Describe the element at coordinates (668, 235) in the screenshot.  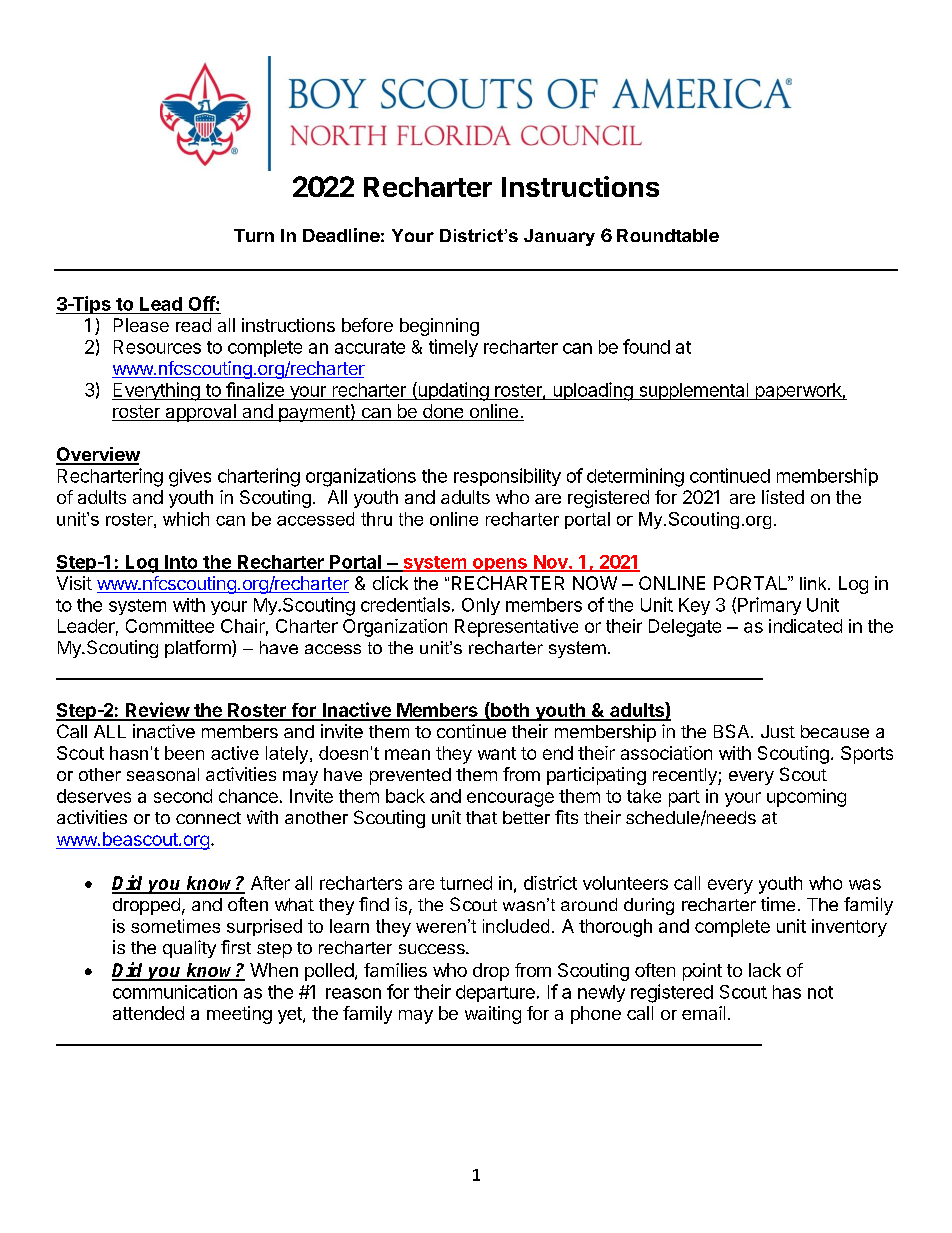
I see `Roundtable` at that location.
